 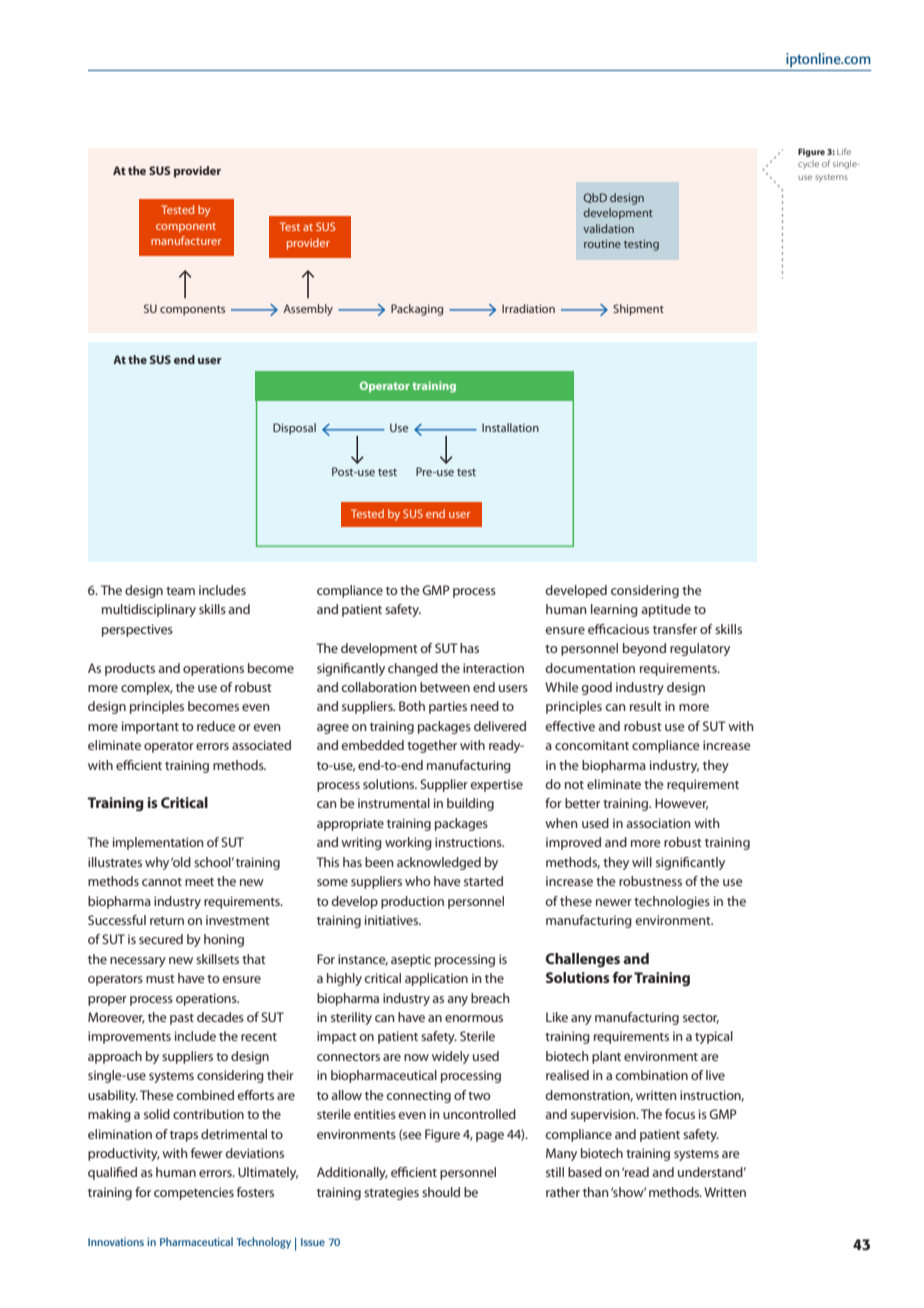 I want to click on Disposal, so click(x=294, y=429).
